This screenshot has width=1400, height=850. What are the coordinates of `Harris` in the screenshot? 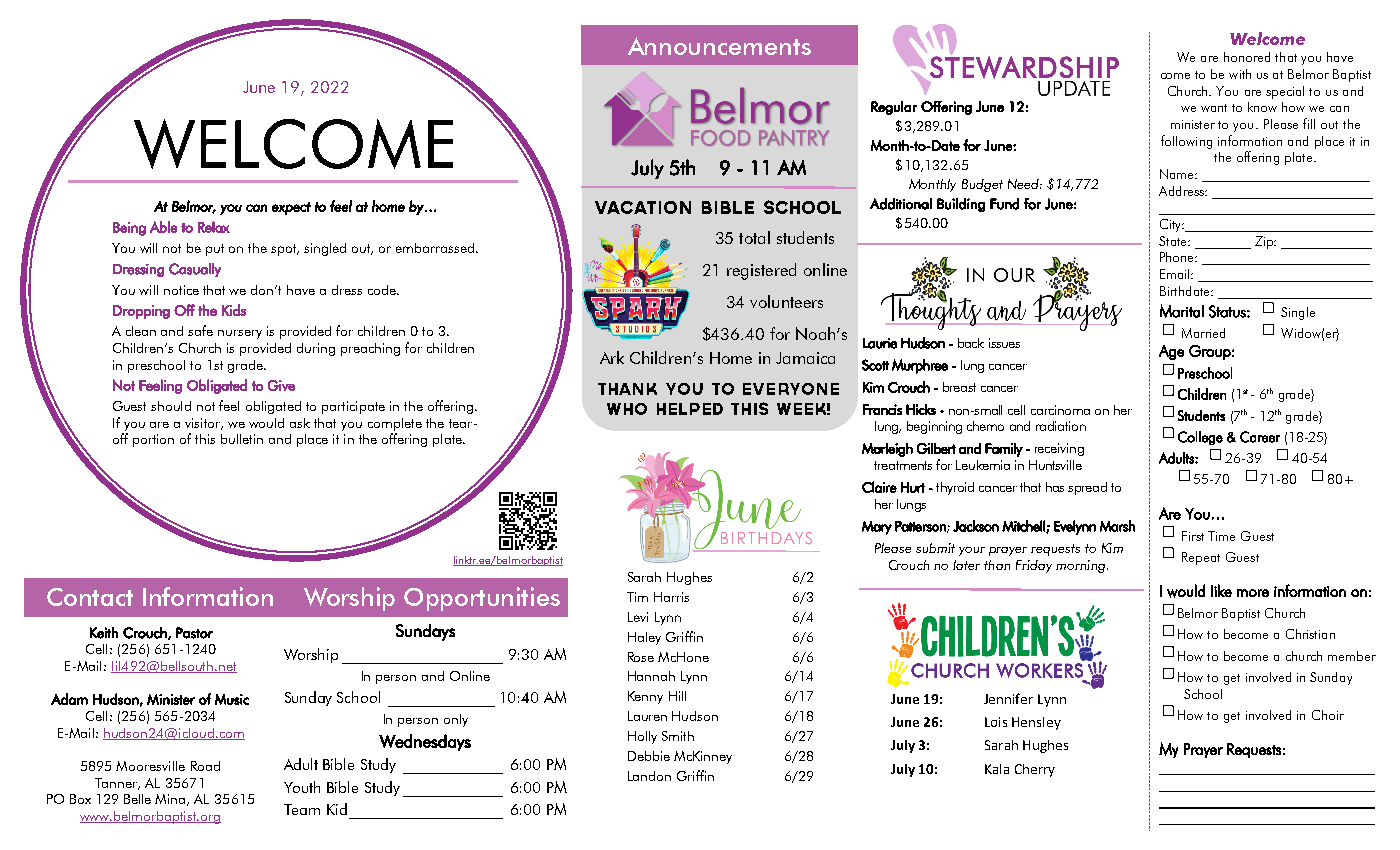 It's located at (671, 597).
